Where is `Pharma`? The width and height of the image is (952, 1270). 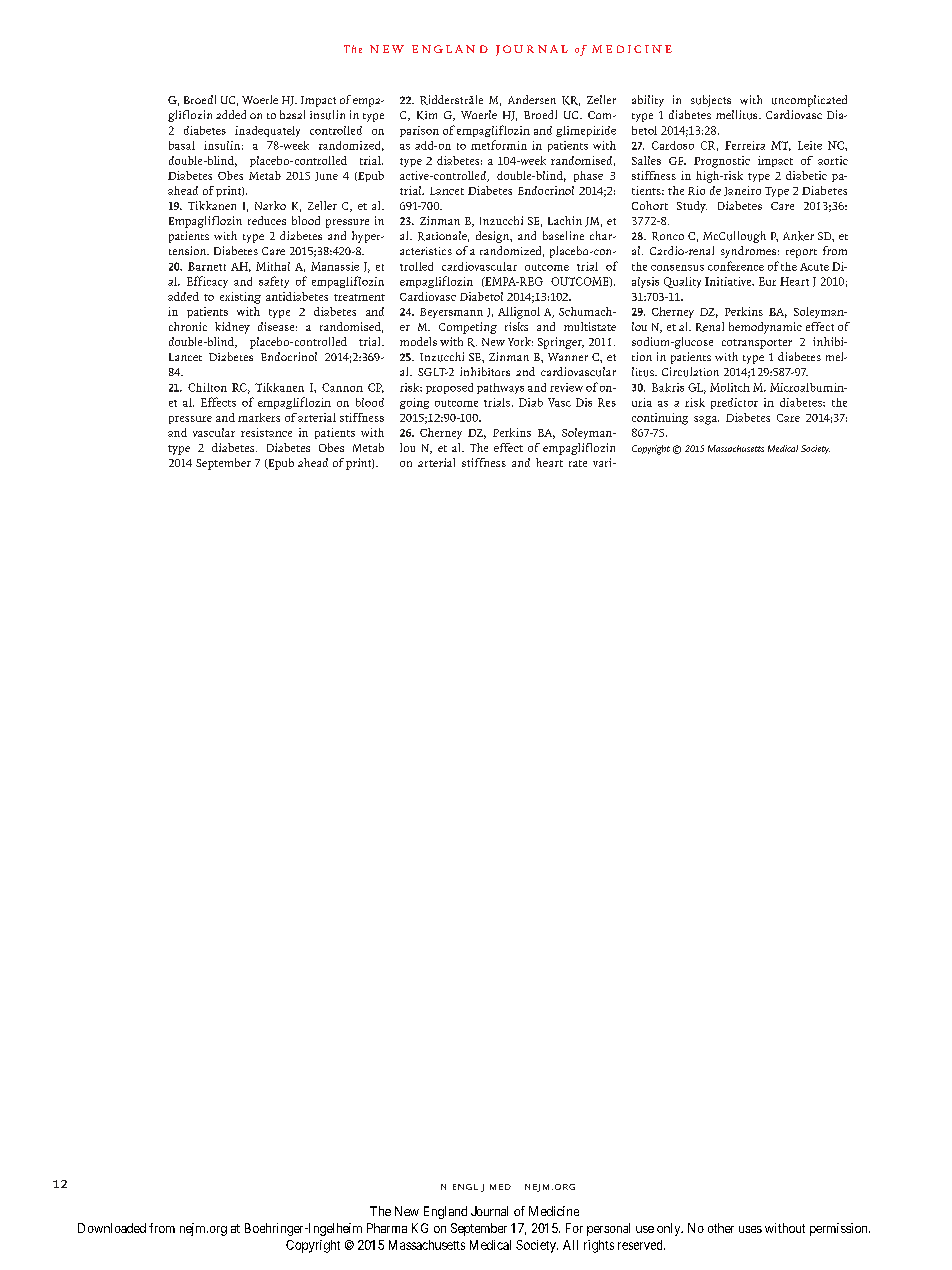
Pharma is located at coordinates (387, 1228).
